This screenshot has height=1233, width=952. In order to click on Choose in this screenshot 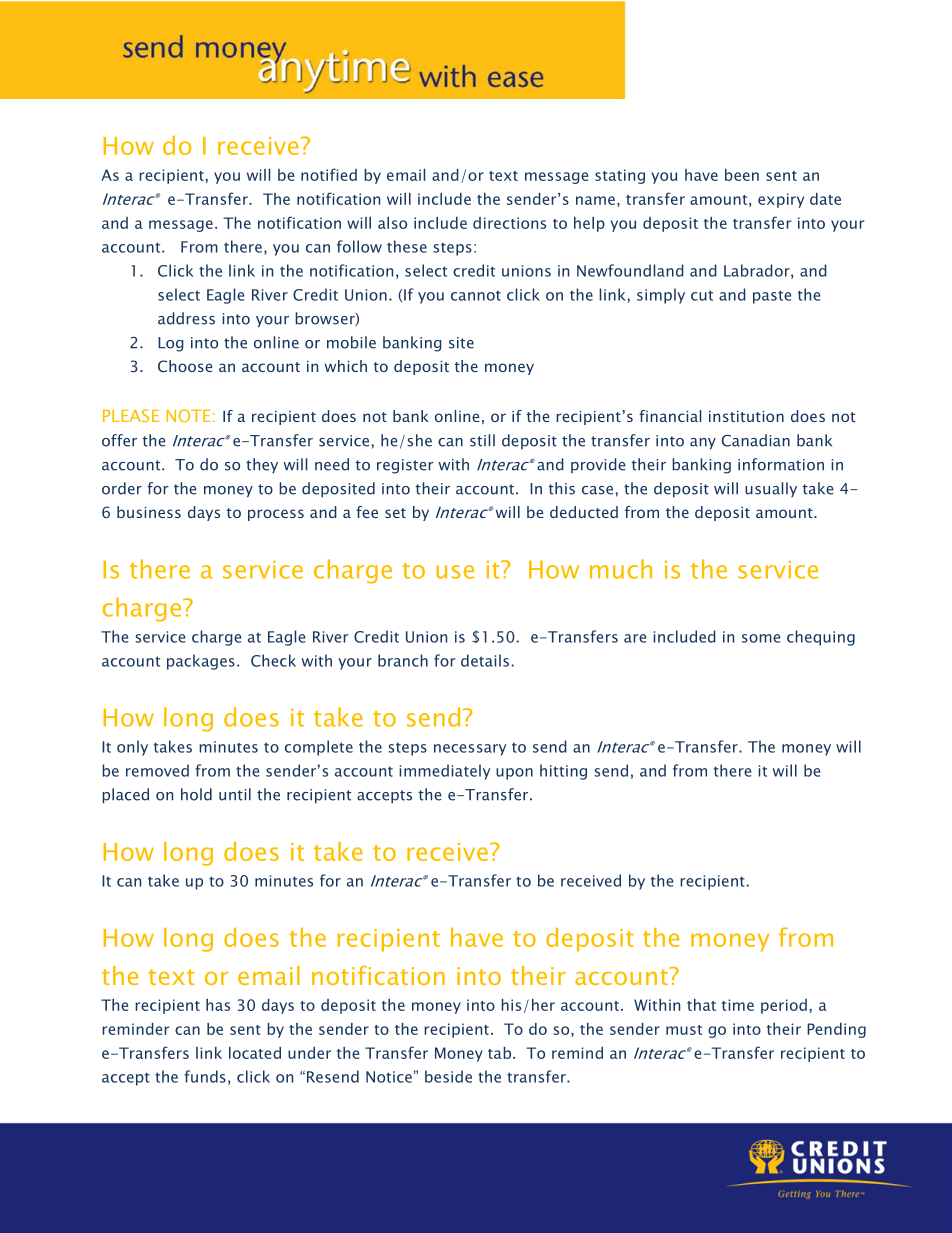, I will do `click(185, 366)`.
